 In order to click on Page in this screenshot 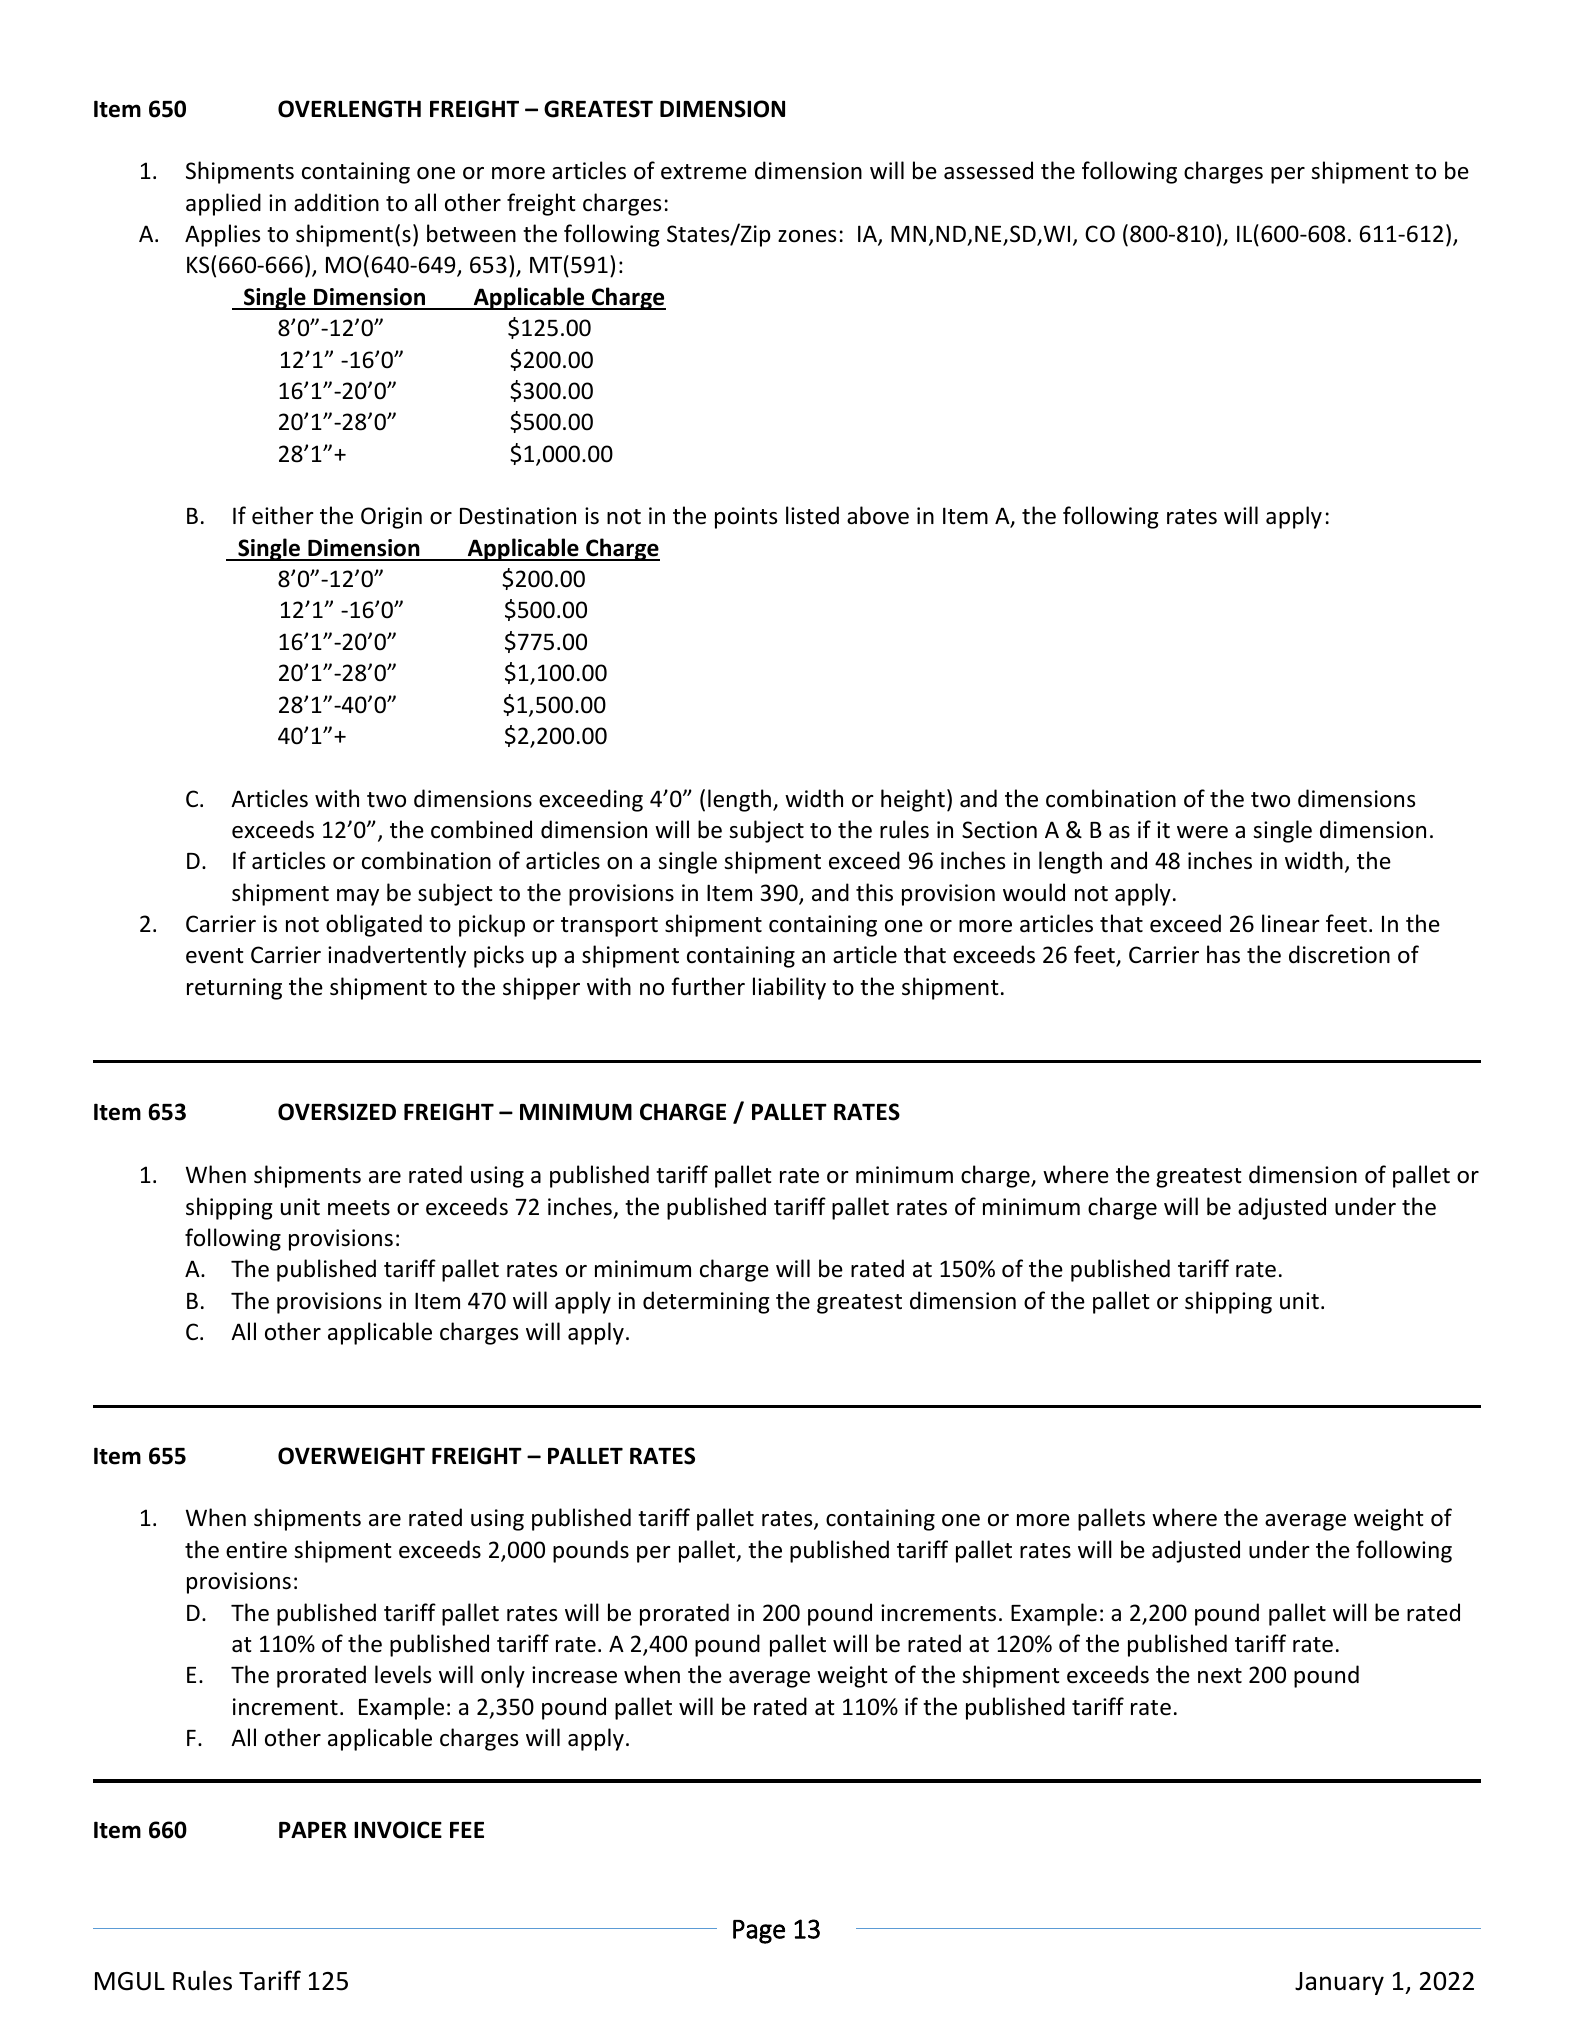, I will do `click(759, 1932)`.
